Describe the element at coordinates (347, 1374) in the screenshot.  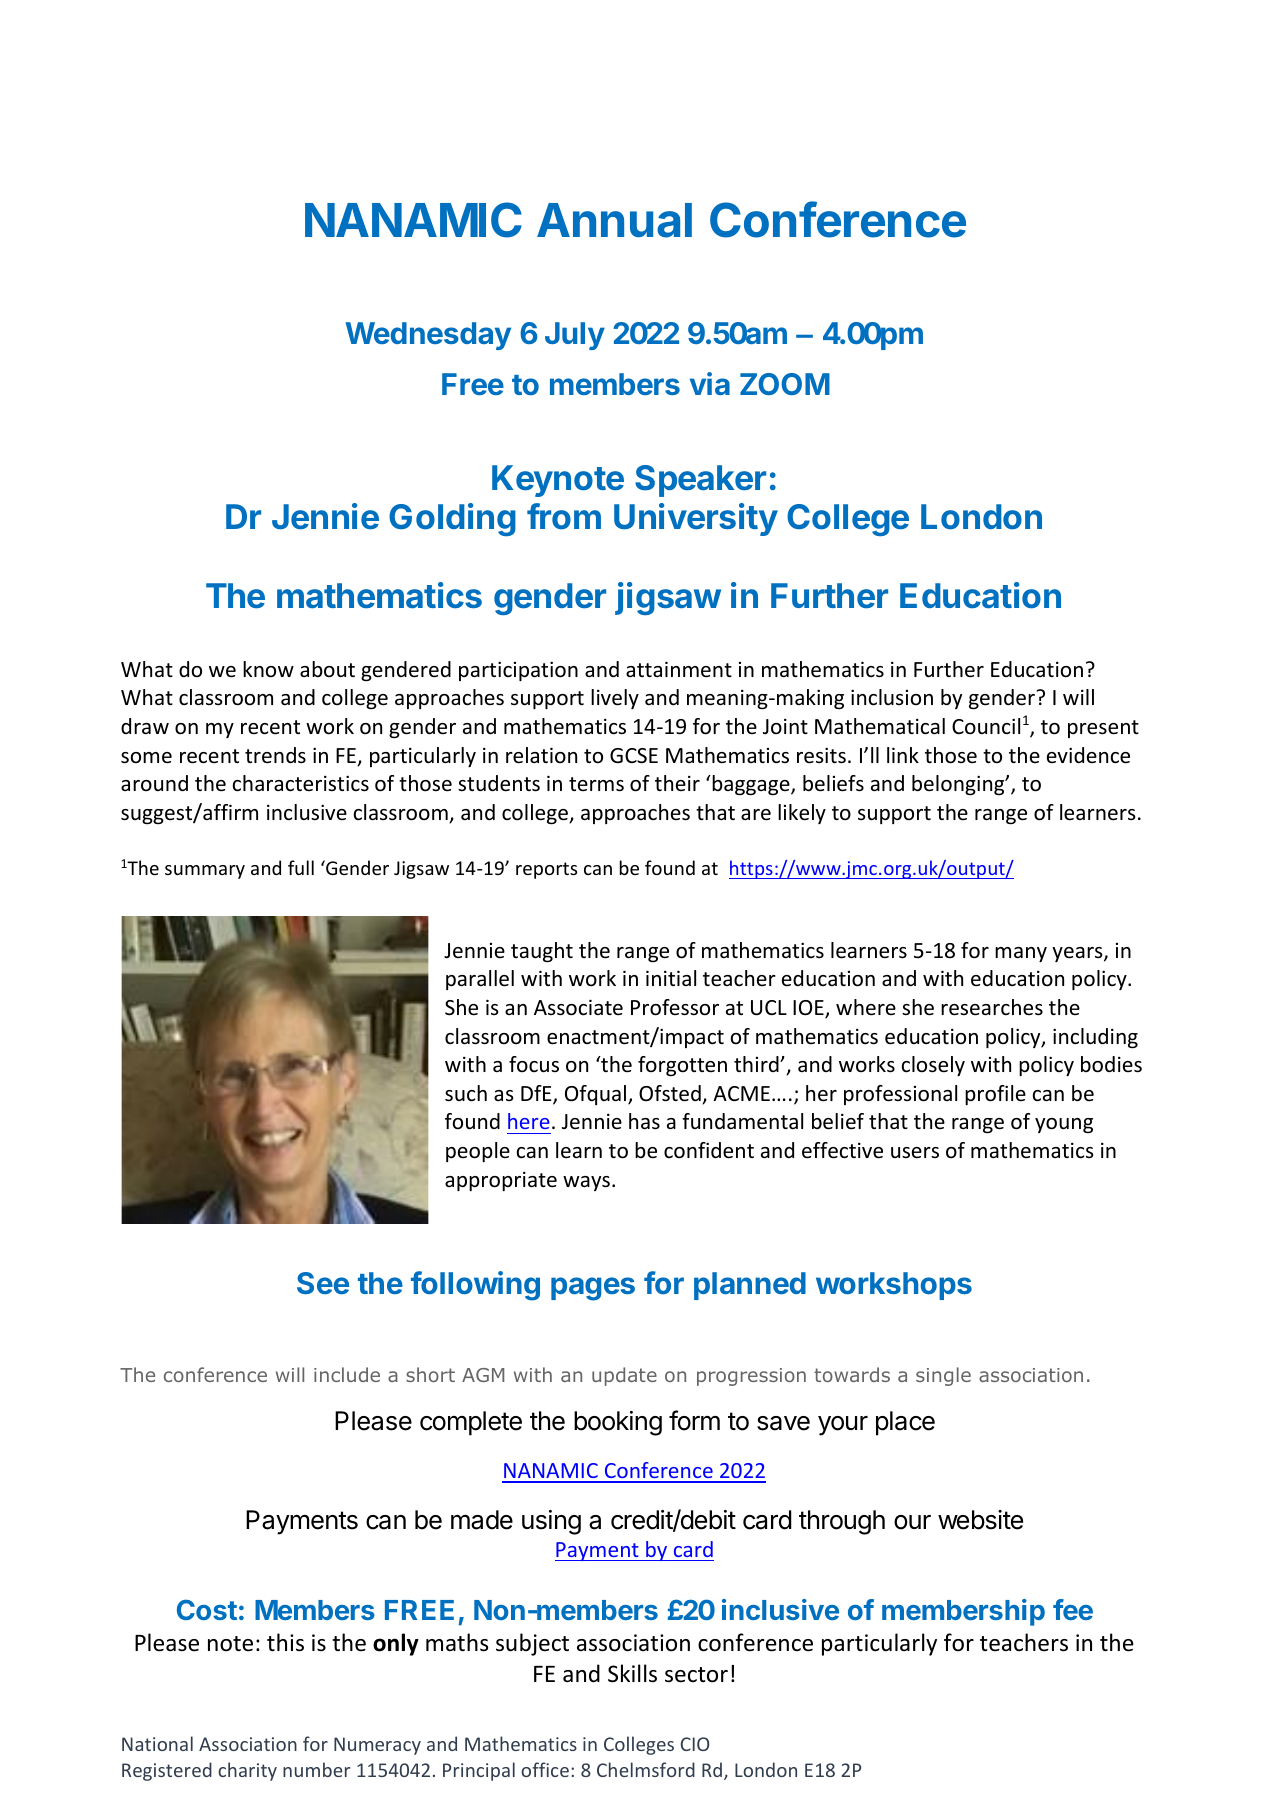
I see `include` at that location.
